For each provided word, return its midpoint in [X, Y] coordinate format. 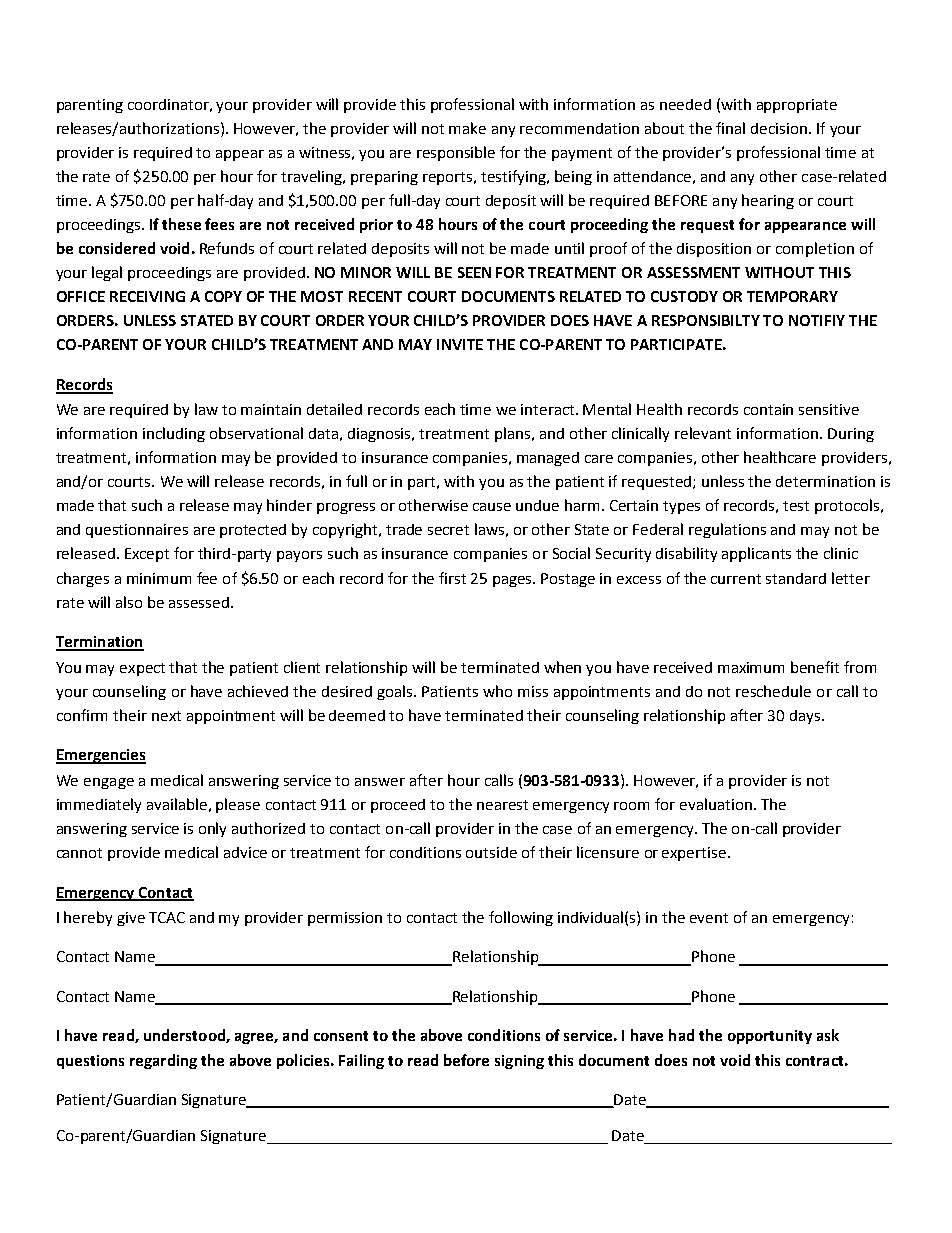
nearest [502, 805]
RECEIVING [147, 296]
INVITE [460, 344]
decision [779, 128]
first [452, 578]
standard [796, 578]
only [212, 829]
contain [768, 409]
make [467, 128]
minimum [159, 578]
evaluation [716, 804]
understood [185, 1036]
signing [519, 1062]
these [181, 224]
